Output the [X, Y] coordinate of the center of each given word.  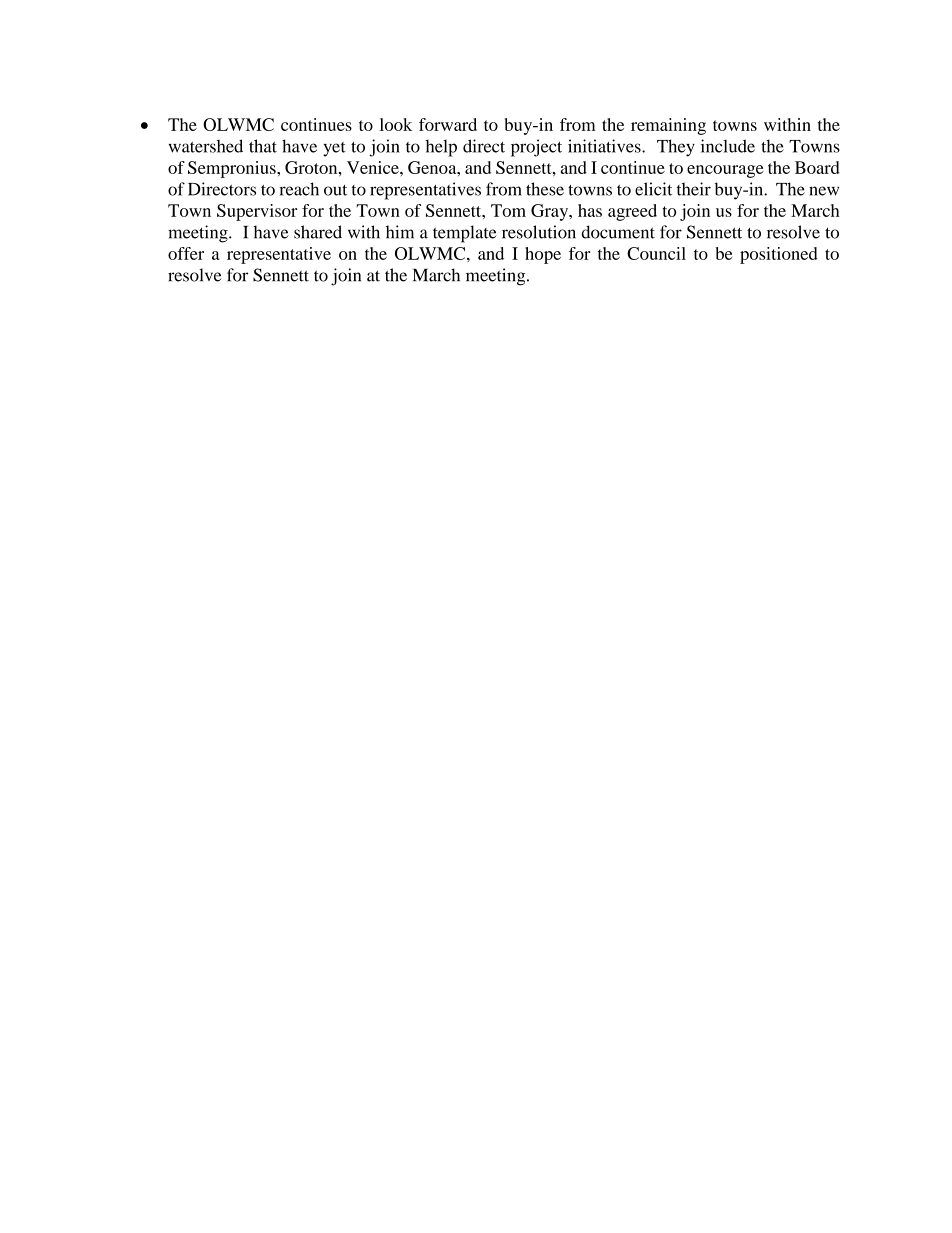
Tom [508, 210]
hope [543, 255]
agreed [632, 212]
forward [448, 124]
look [396, 124]
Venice [374, 167]
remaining [668, 126]
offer [186, 253]
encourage [725, 171]
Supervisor [257, 212]
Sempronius [233, 169]
